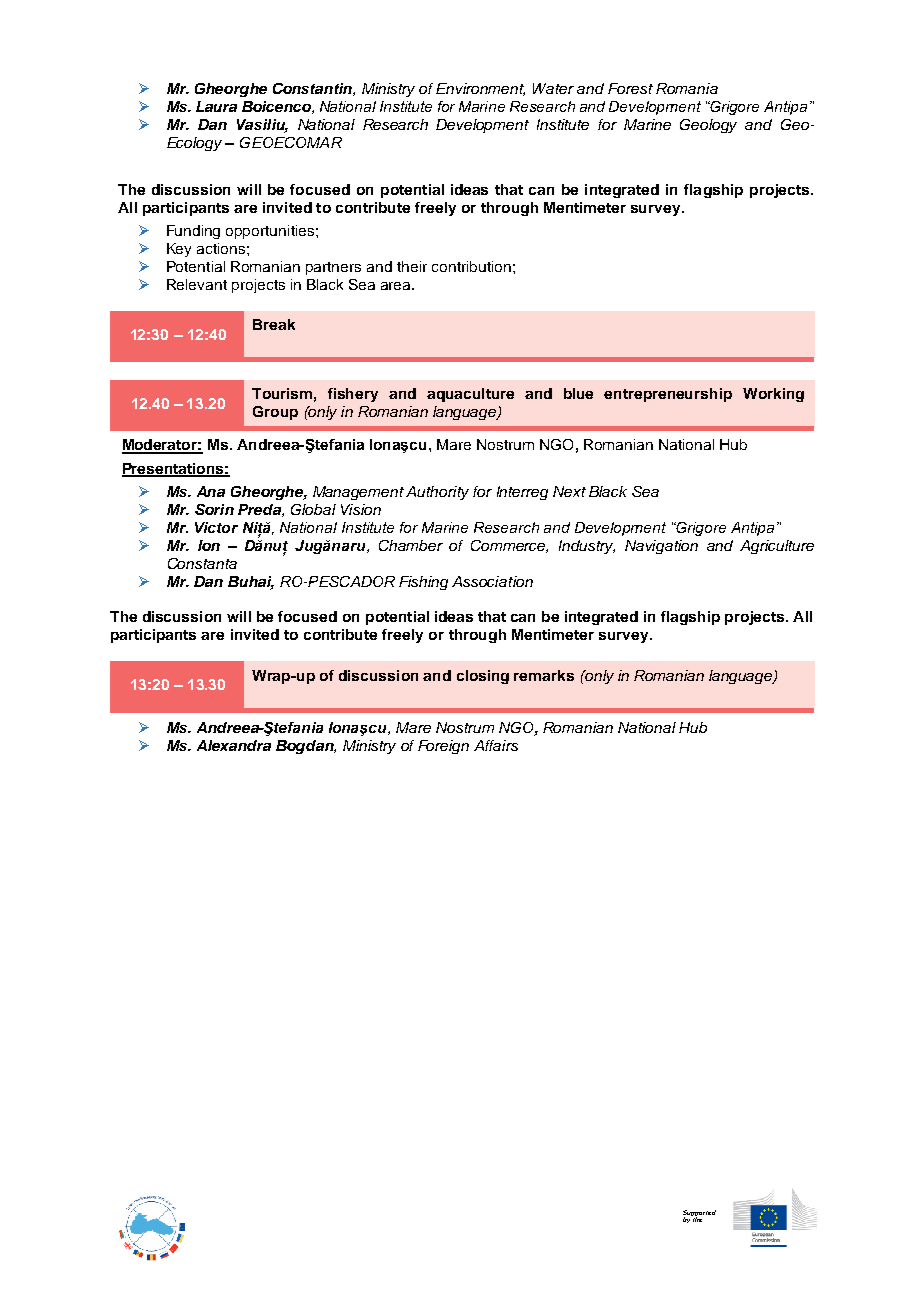 The width and height of the screenshot is (924, 1308). Describe the element at coordinates (668, 395) in the screenshot. I see `entrepreneurship` at that location.
